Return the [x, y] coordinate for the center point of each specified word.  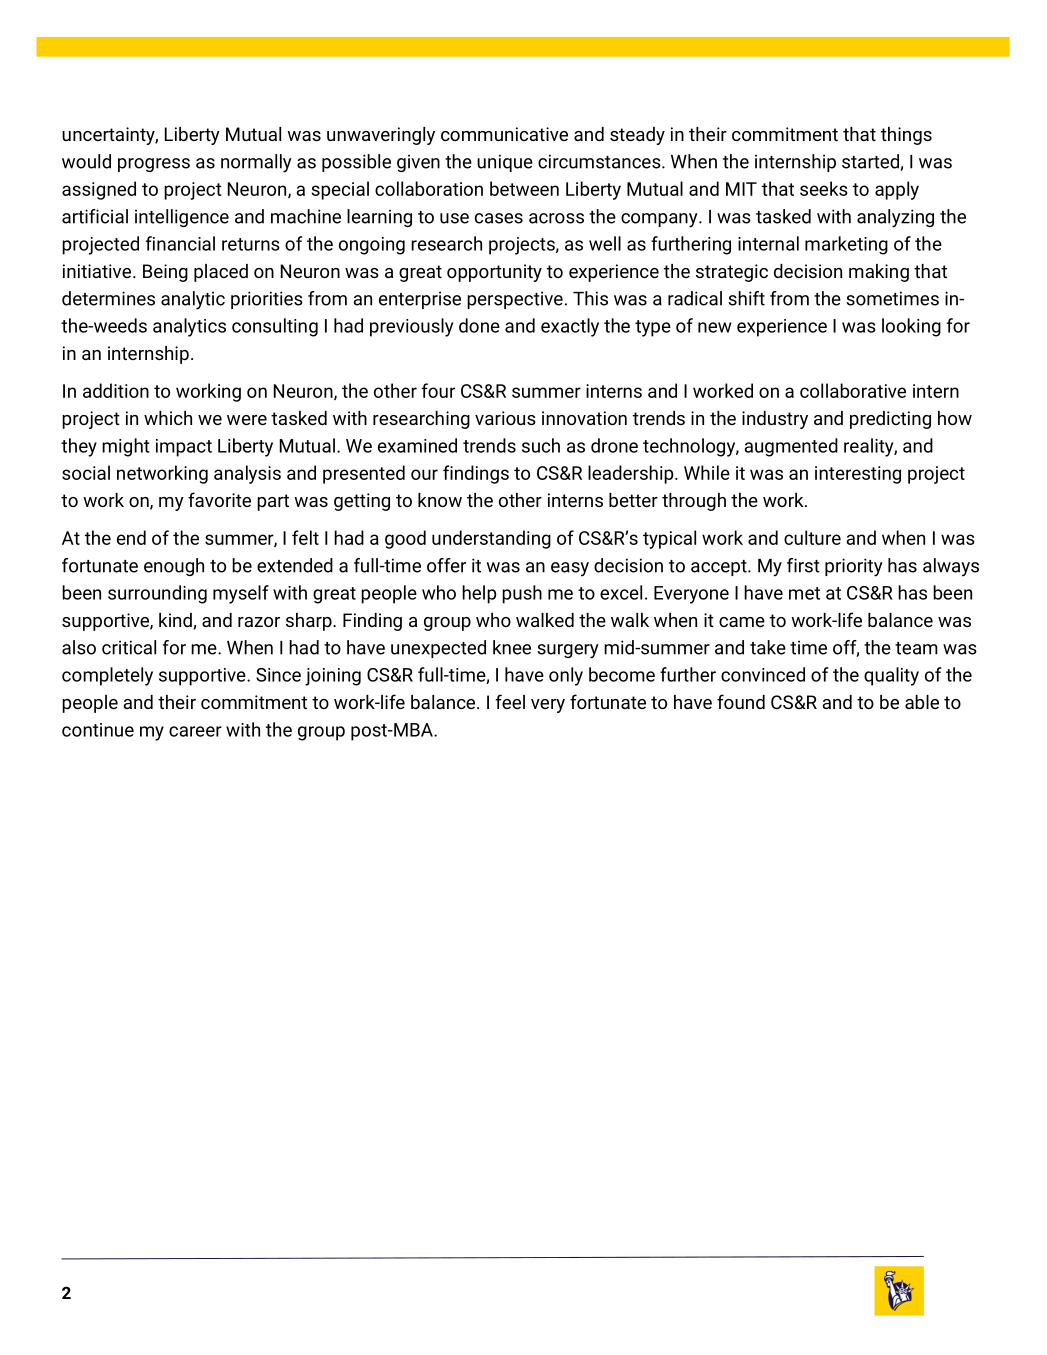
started [870, 161]
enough [174, 567]
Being [165, 273]
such [541, 445]
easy [570, 569]
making [879, 273]
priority [854, 567]
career [195, 731]
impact [184, 448]
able [922, 702]
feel [510, 701]
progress [154, 165]
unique [505, 163]
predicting [890, 420]
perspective [515, 300]
